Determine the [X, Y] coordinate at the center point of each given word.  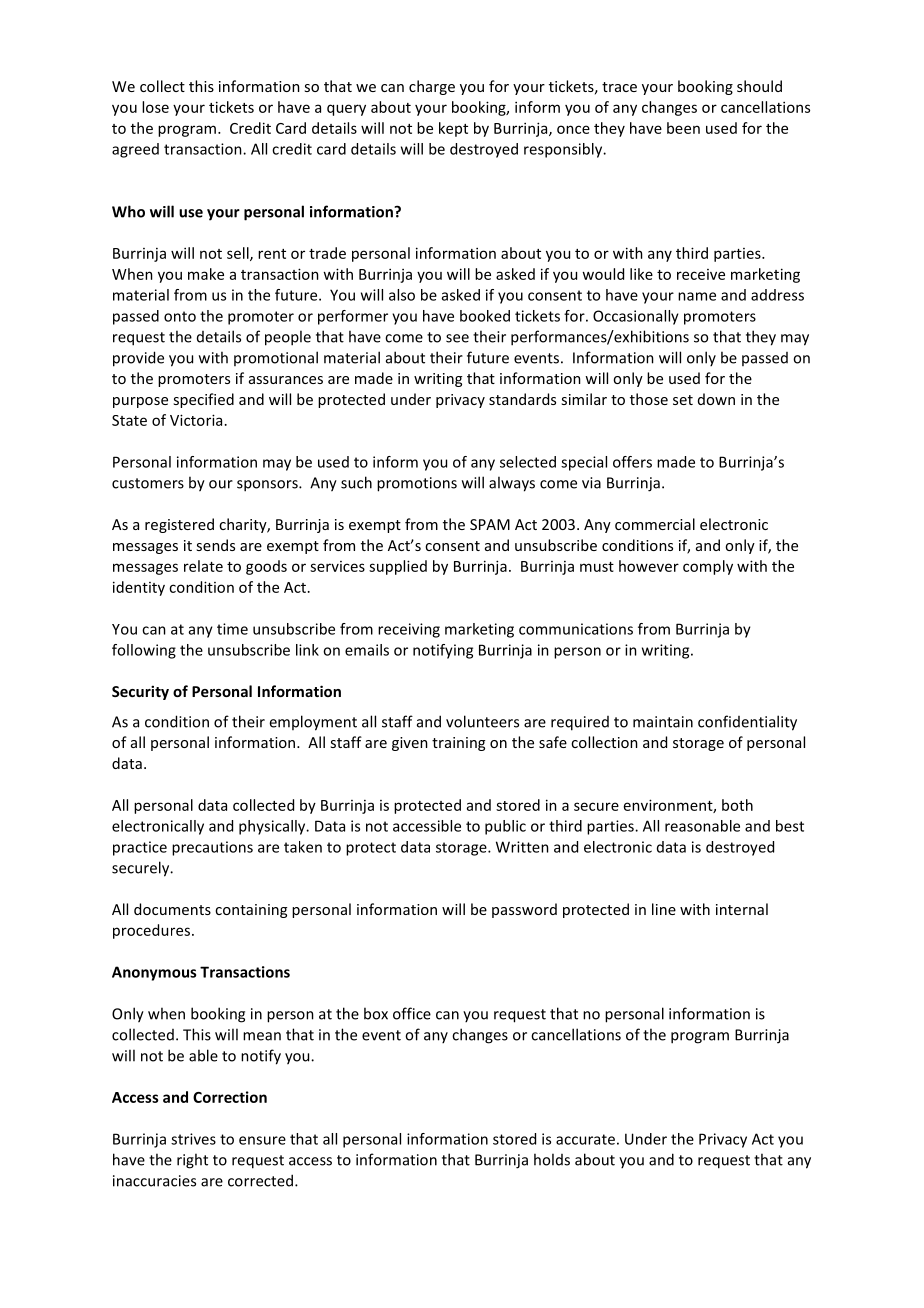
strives [193, 1139]
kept [453, 129]
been [683, 128]
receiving [409, 630]
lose [155, 107]
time [232, 629]
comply [708, 567]
